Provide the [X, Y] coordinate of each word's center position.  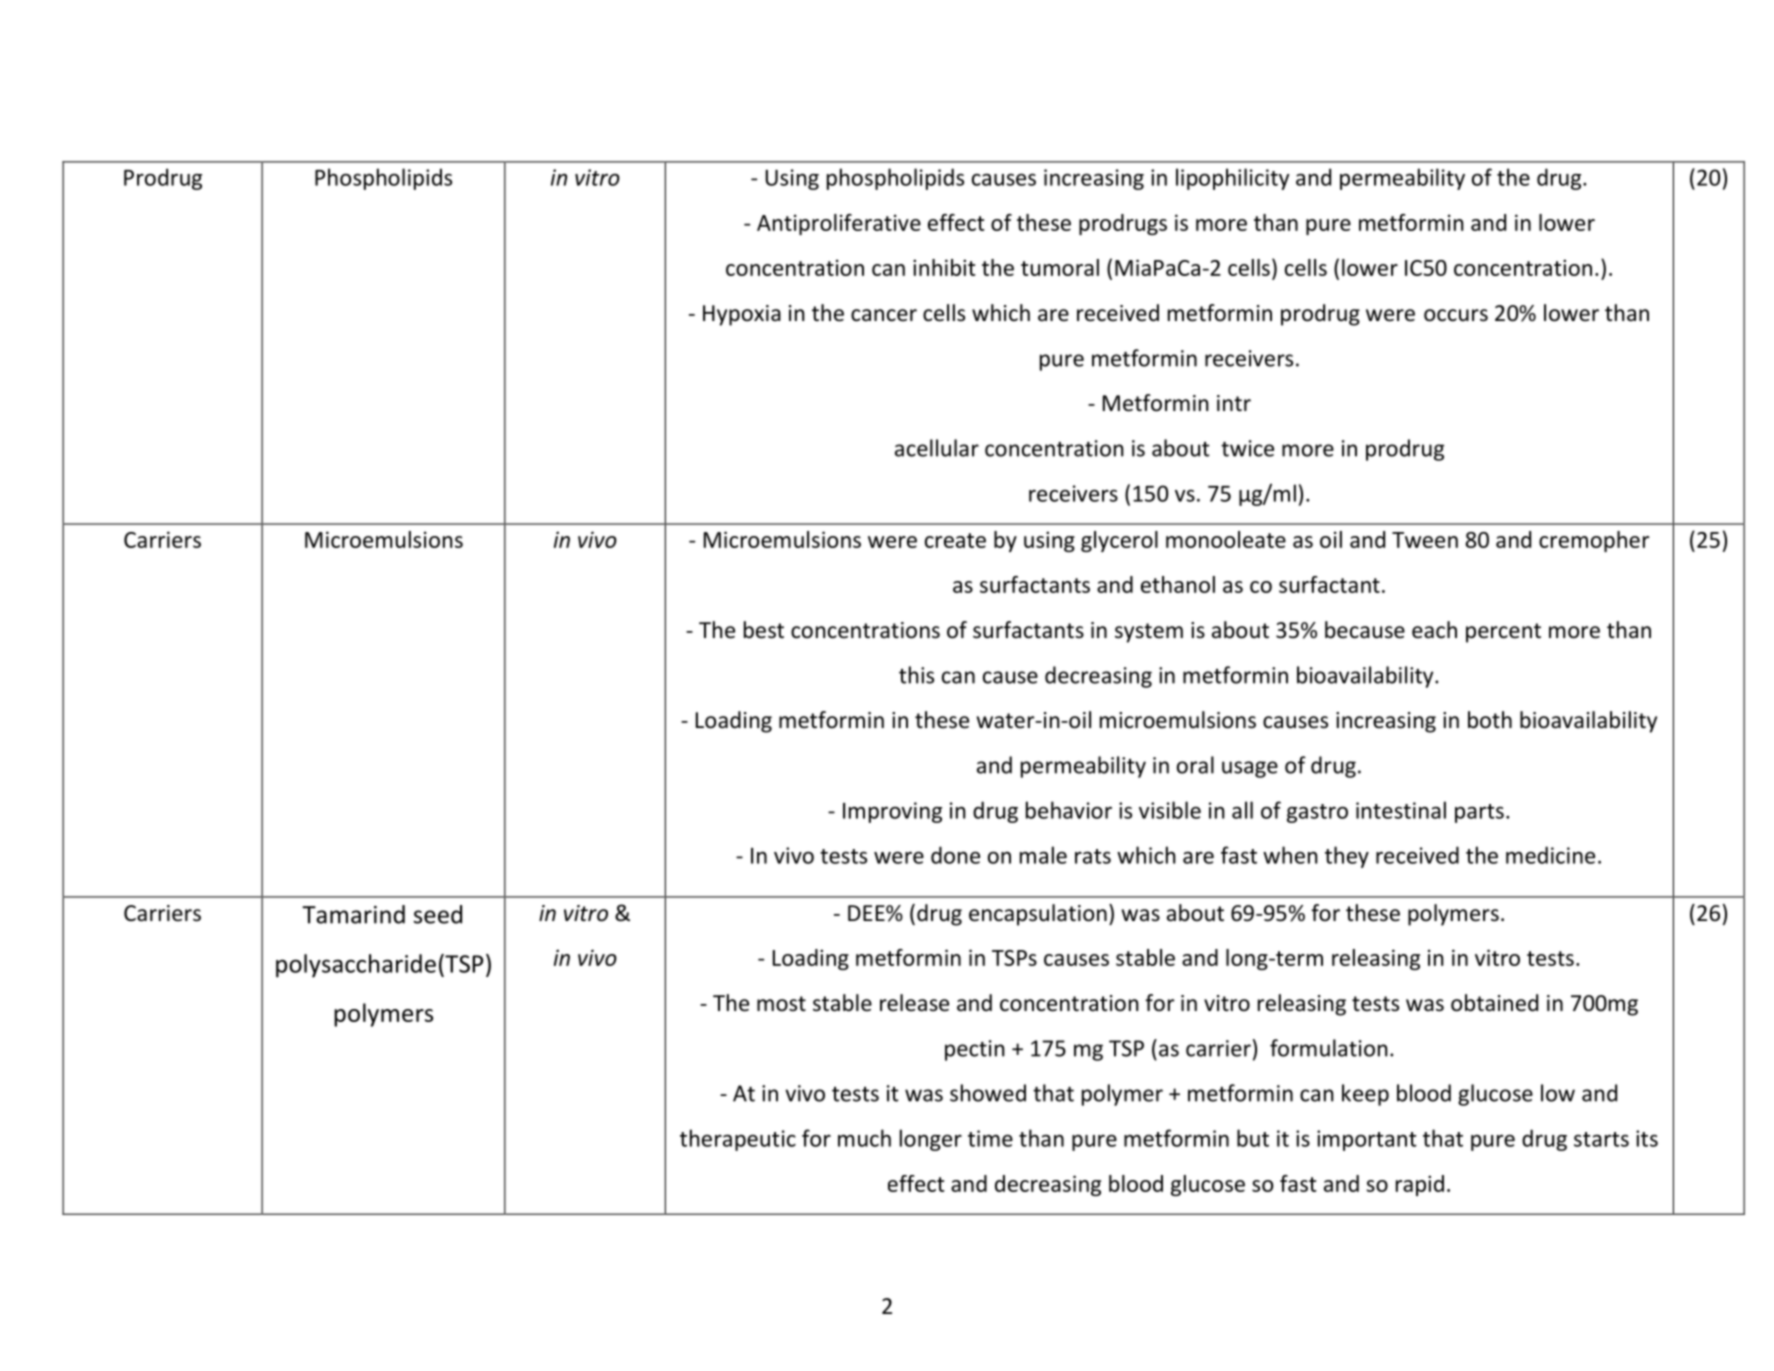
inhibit [944, 267]
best [764, 630]
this [916, 675]
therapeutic [738, 1140]
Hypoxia [742, 315]
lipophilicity [1232, 179]
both [1490, 720]
